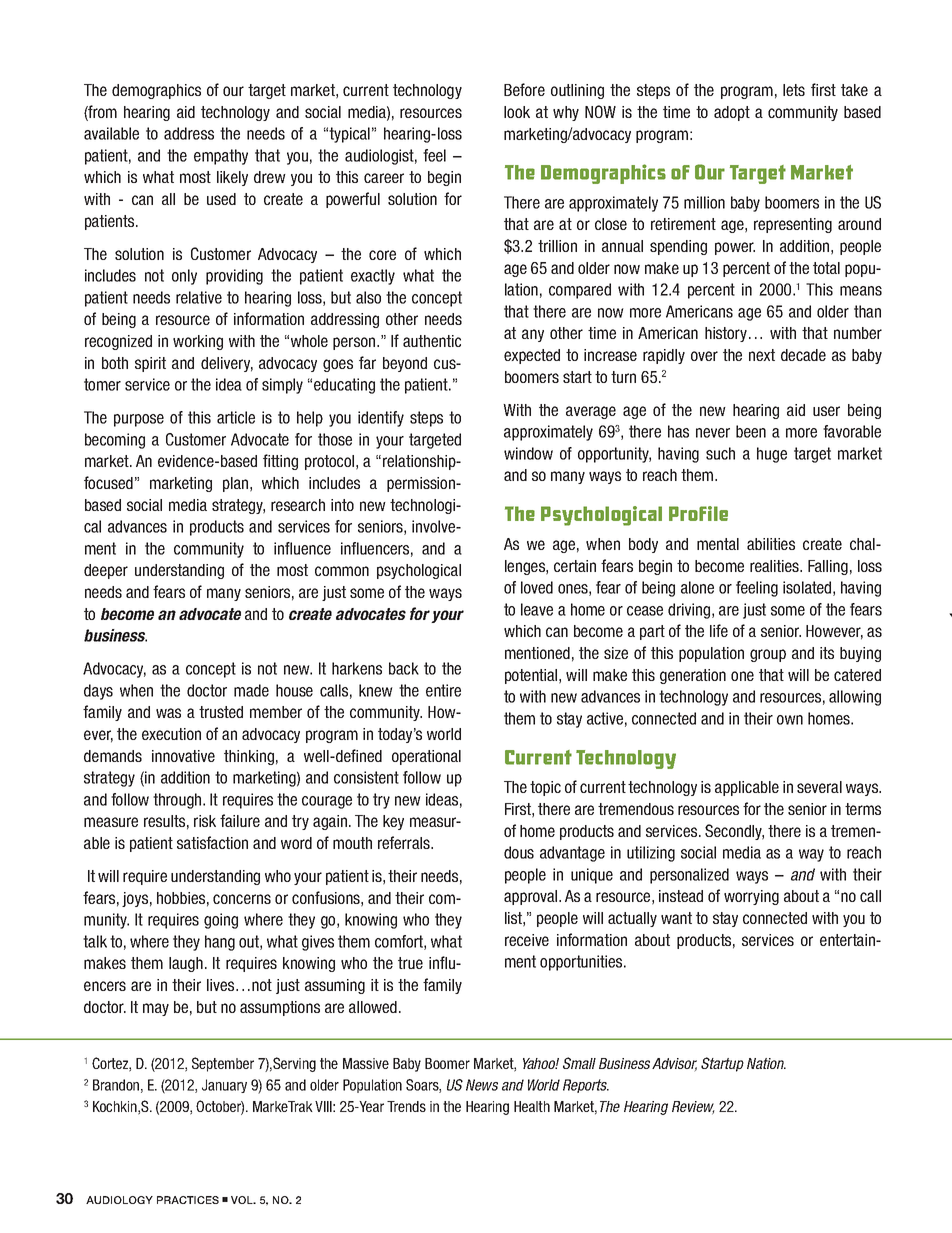  What do you see at coordinates (221, 157) in the screenshot?
I see `empathy` at bounding box center [221, 157].
